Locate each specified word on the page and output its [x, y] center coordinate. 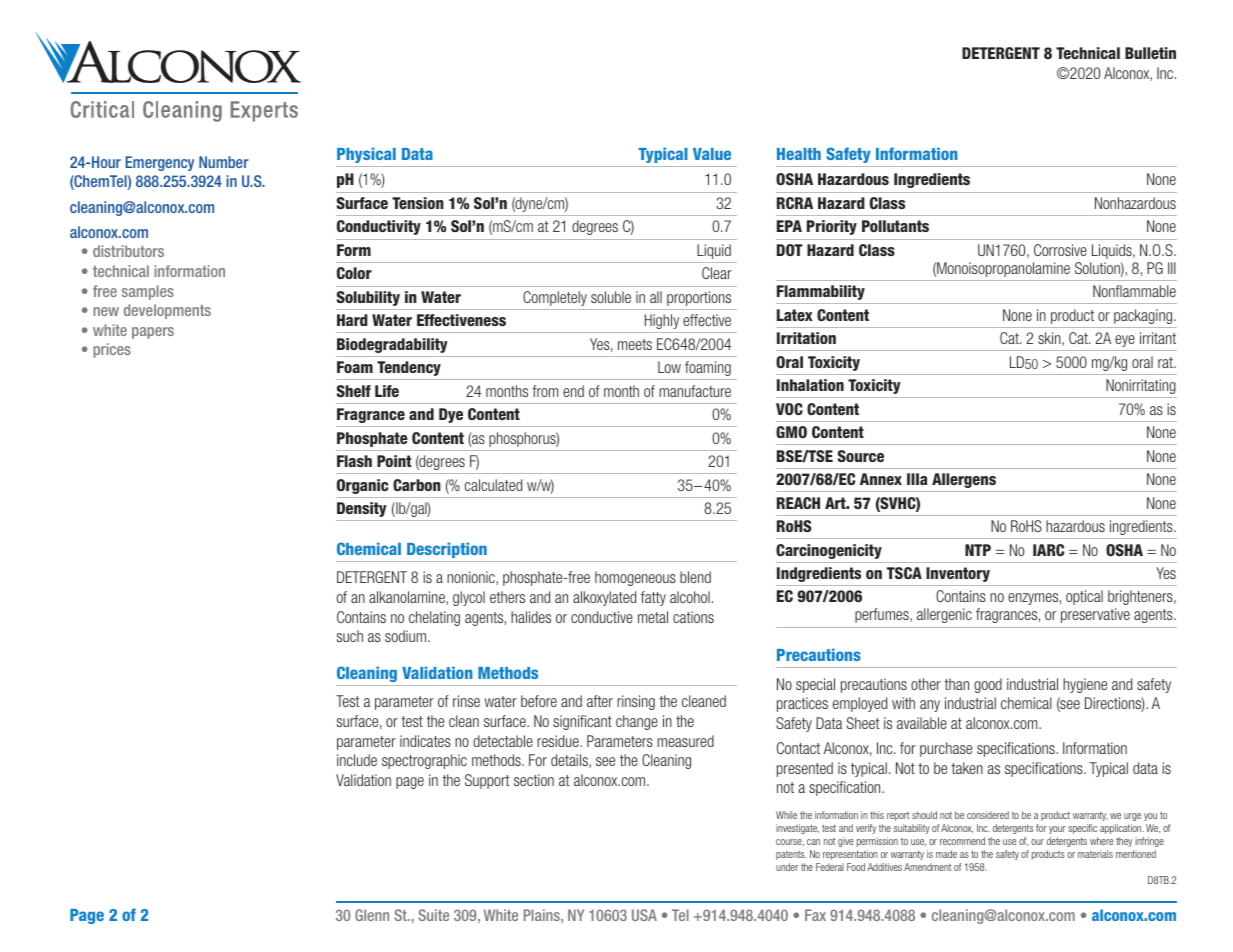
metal [653, 617]
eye [1125, 341]
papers [153, 333]
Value [712, 154]
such [350, 636]
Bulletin [1150, 53]
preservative [1095, 615]
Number [224, 162]
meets [635, 344]
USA [644, 915]
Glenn [372, 915]
